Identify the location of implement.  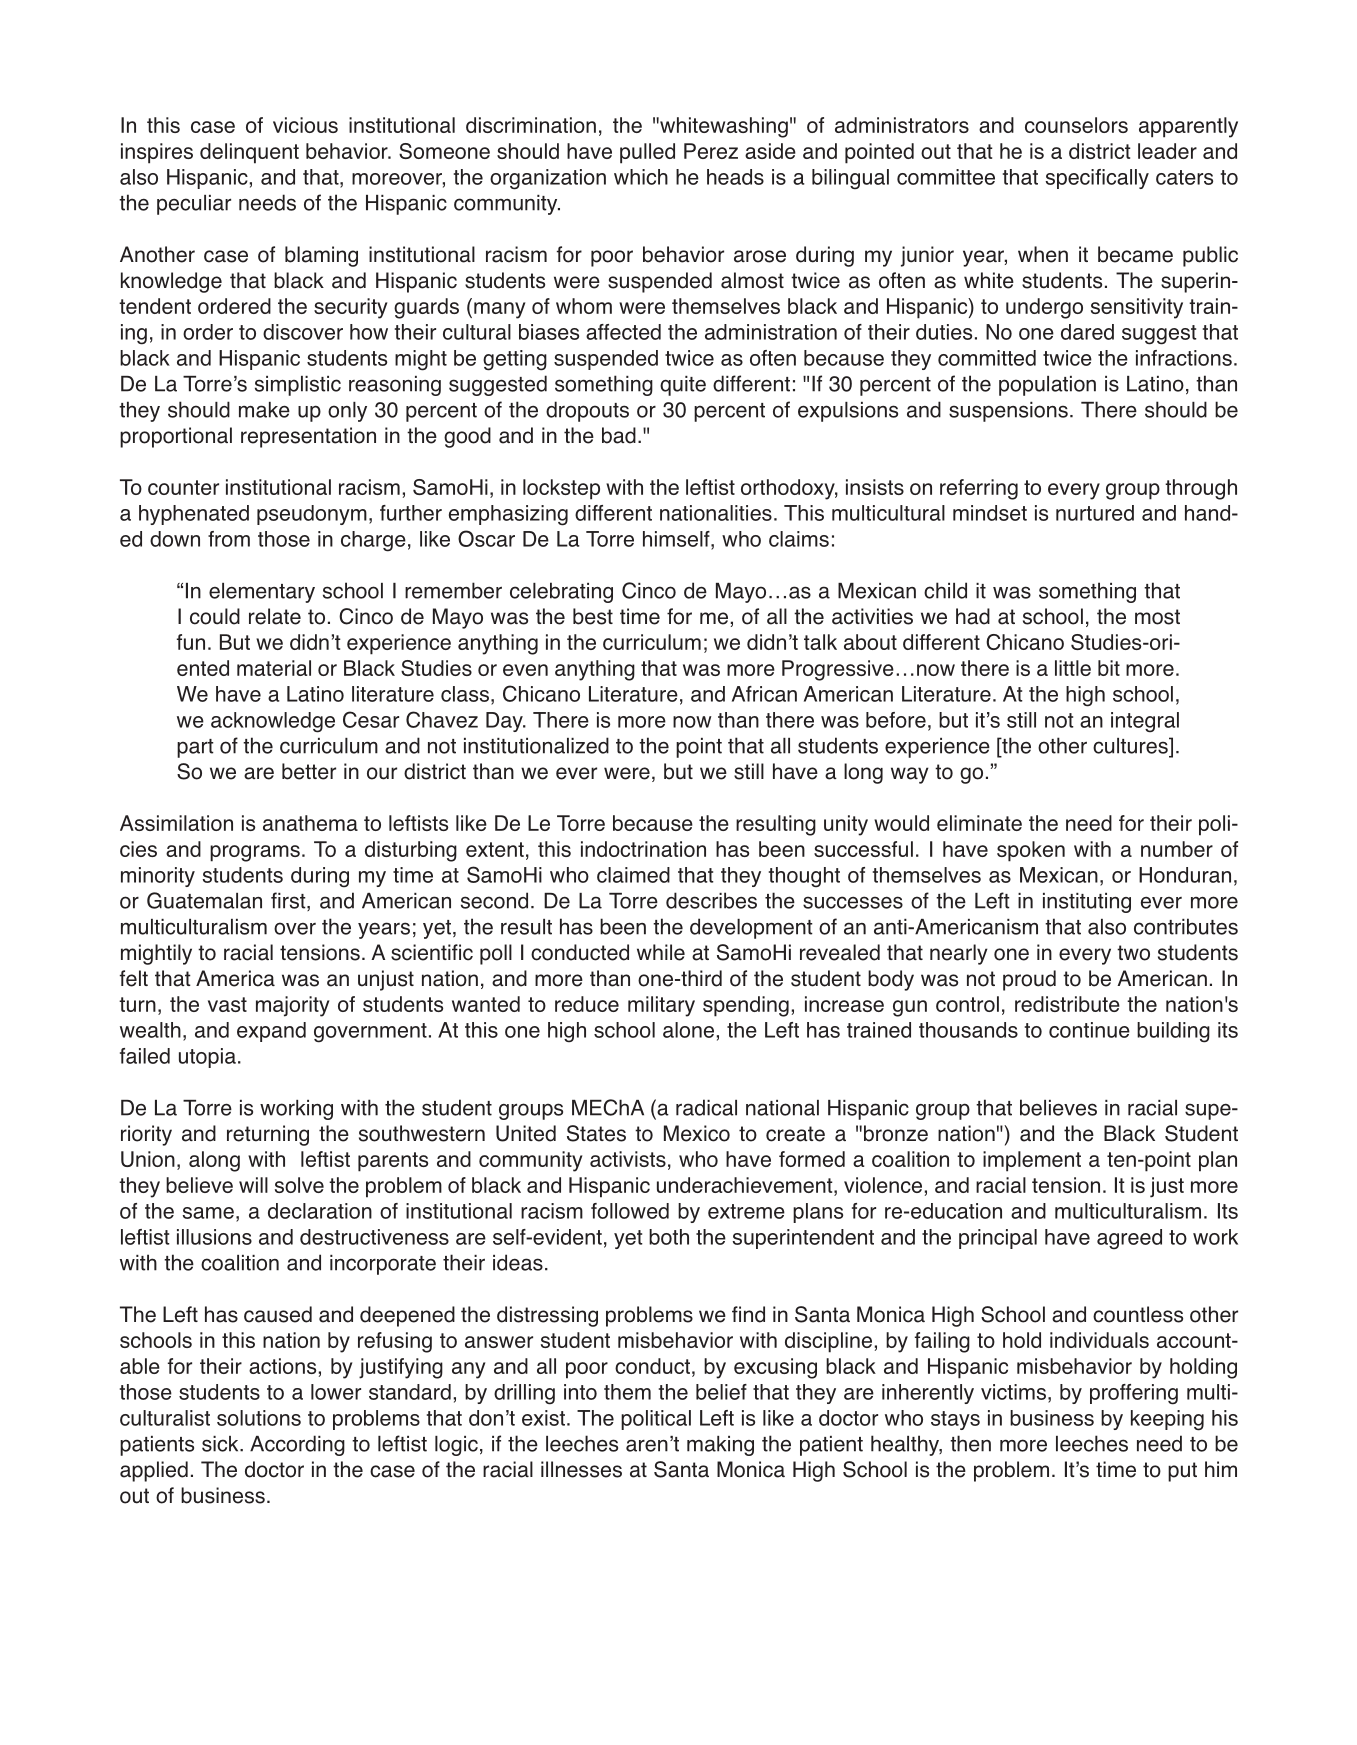
(1032, 1161).
